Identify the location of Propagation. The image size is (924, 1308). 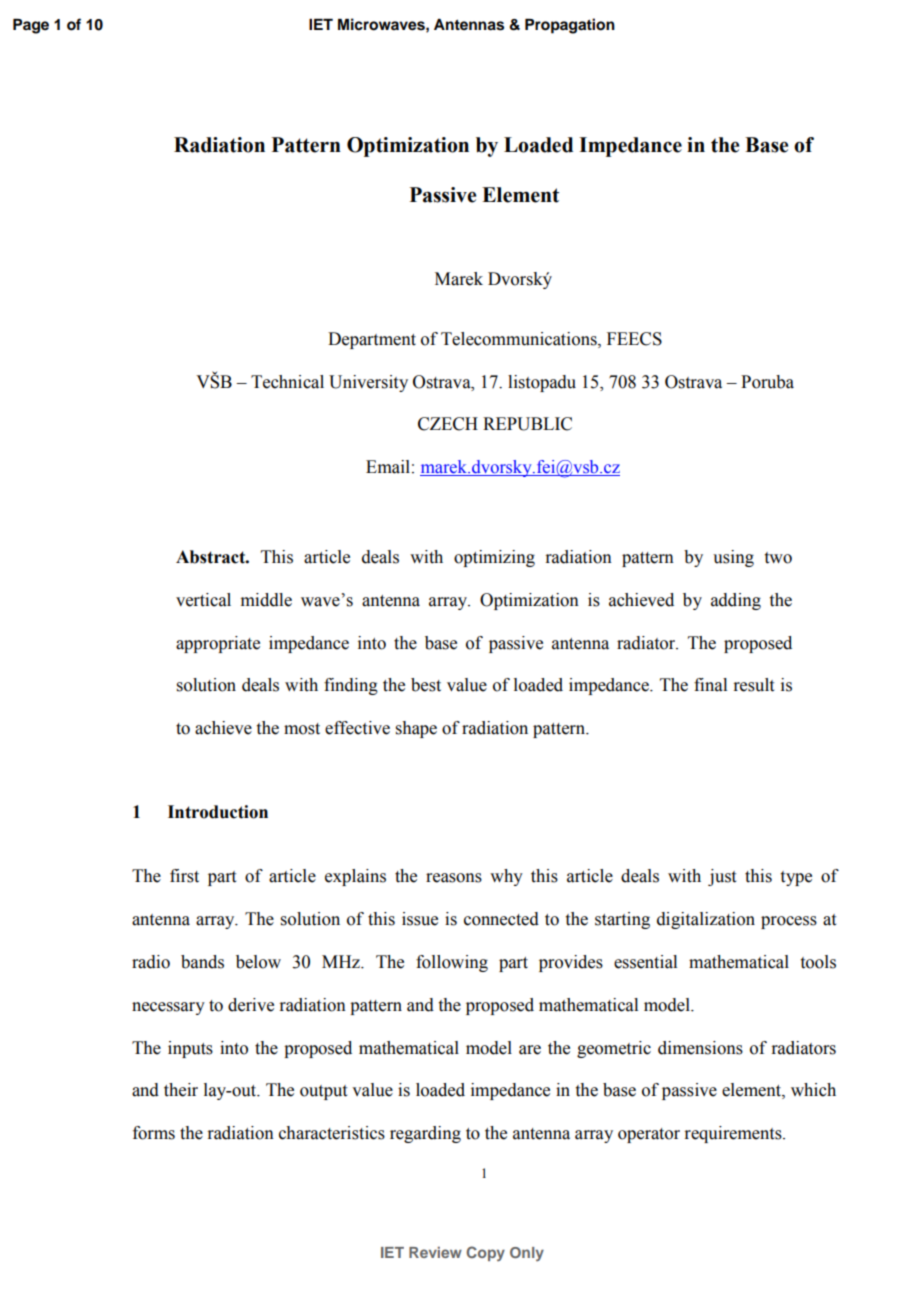
(570, 26).
